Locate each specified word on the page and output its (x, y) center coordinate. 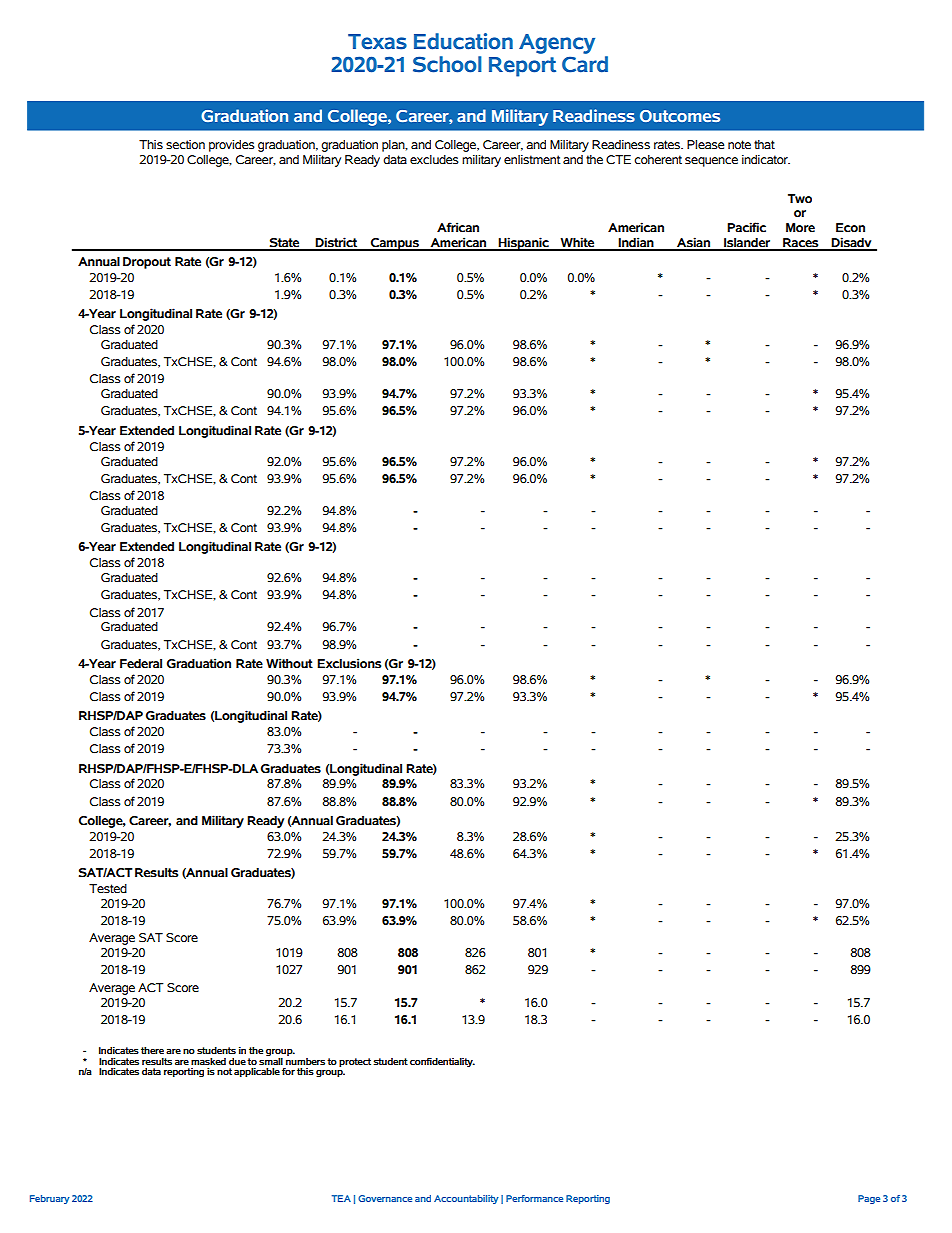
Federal (141, 663)
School (447, 64)
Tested (108, 888)
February (50, 1199)
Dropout (147, 263)
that (764, 144)
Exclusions (349, 663)
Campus (394, 244)
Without (289, 663)
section (185, 145)
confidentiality (442, 1062)
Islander (747, 244)
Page (869, 1199)
